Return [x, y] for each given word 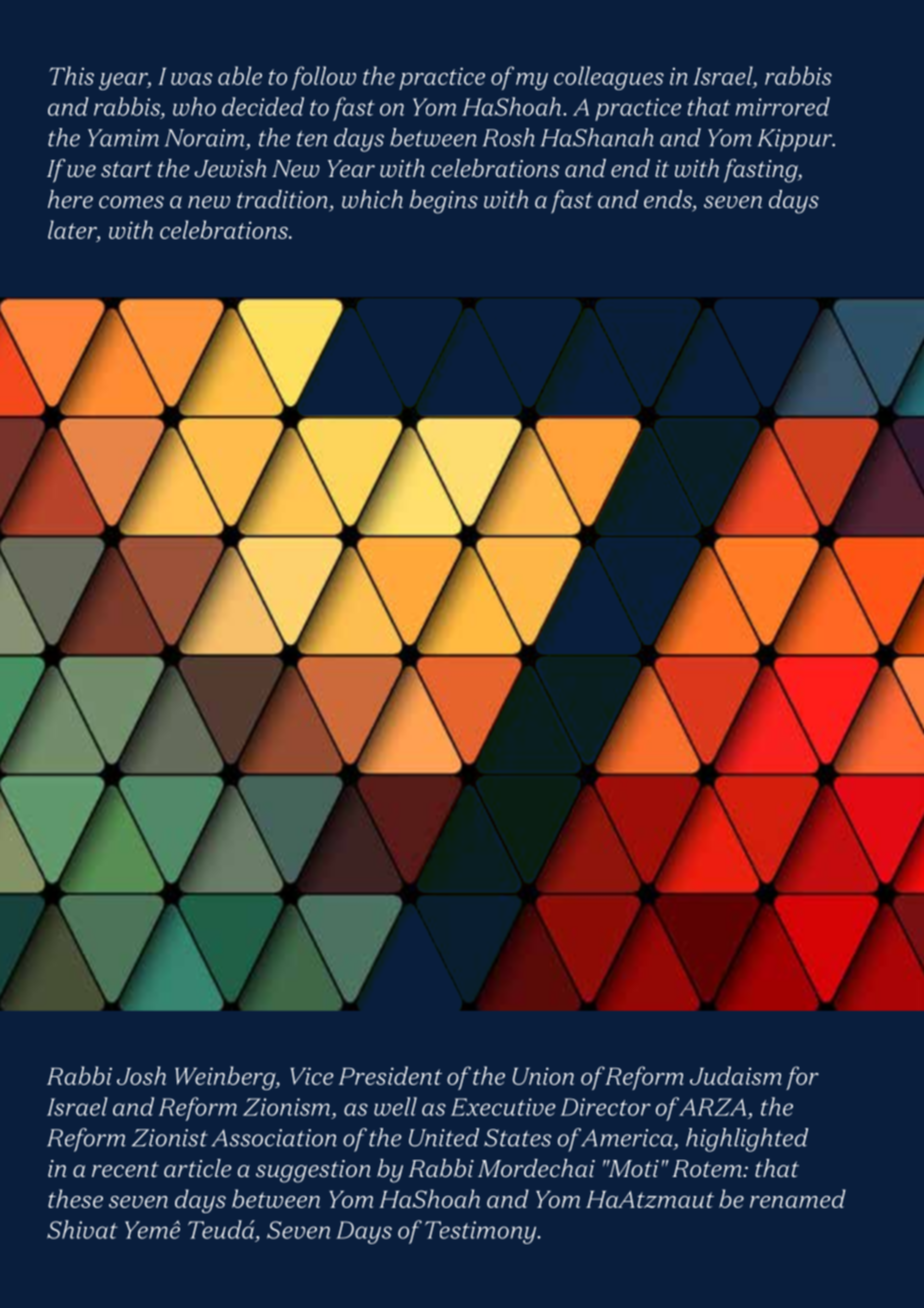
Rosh [509, 137]
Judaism [736, 1075]
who [194, 106]
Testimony [482, 1232]
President [390, 1075]
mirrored [783, 106]
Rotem [708, 1168]
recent [125, 1169]
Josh [141, 1075]
